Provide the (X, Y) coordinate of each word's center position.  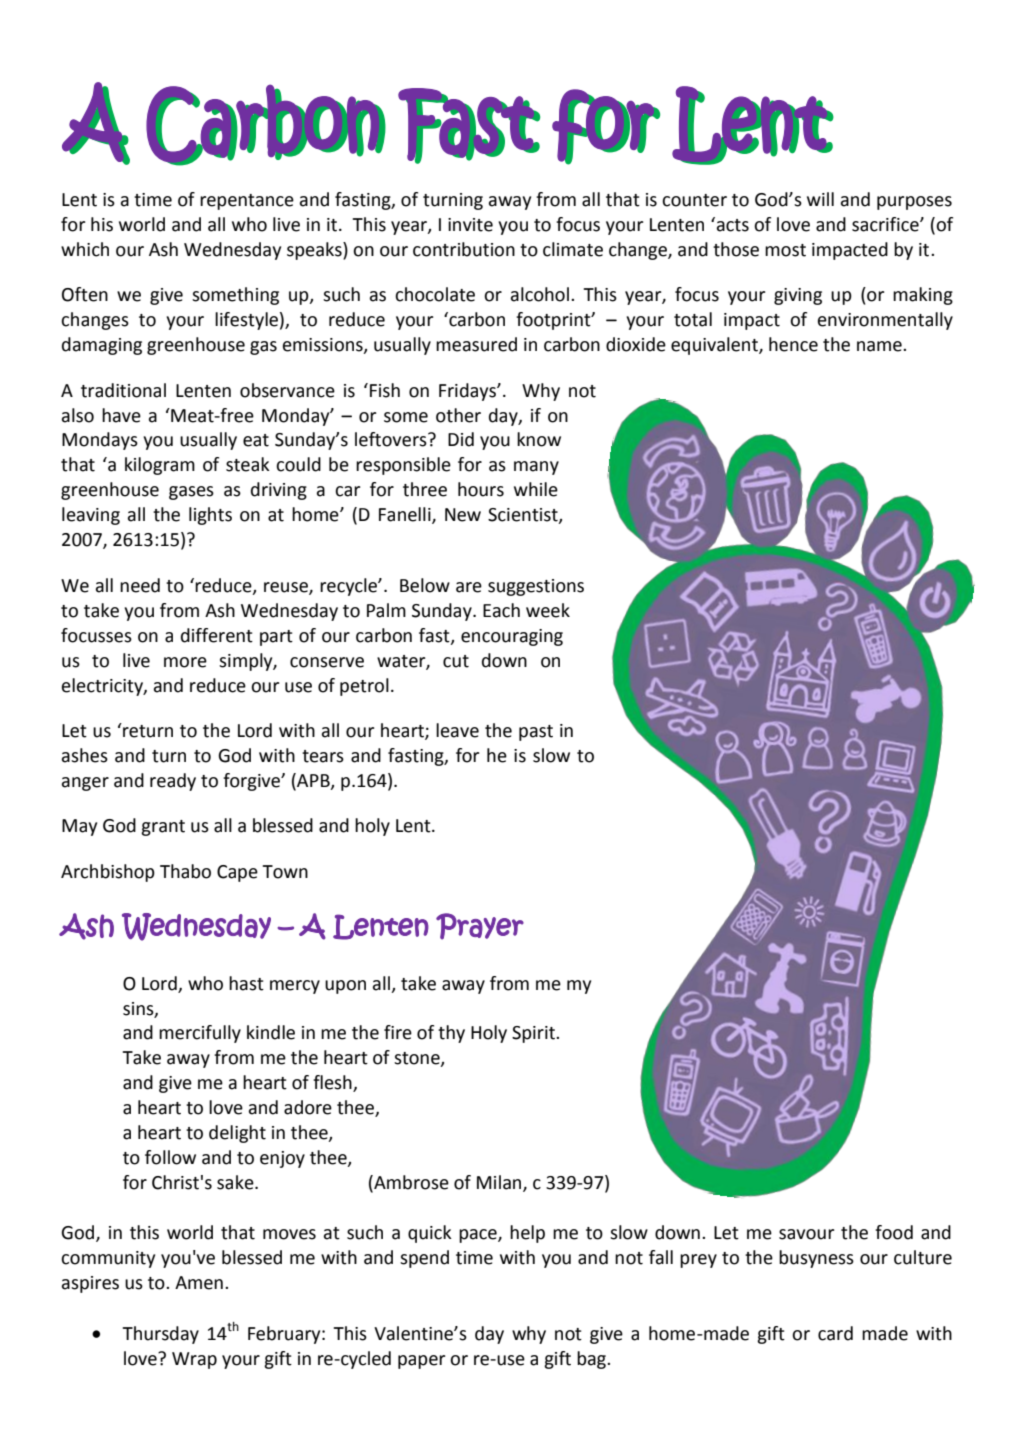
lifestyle (246, 321)
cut (456, 661)
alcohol (540, 294)
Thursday (160, 1335)
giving (798, 296)
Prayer (480, 926)
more (185, 662)
